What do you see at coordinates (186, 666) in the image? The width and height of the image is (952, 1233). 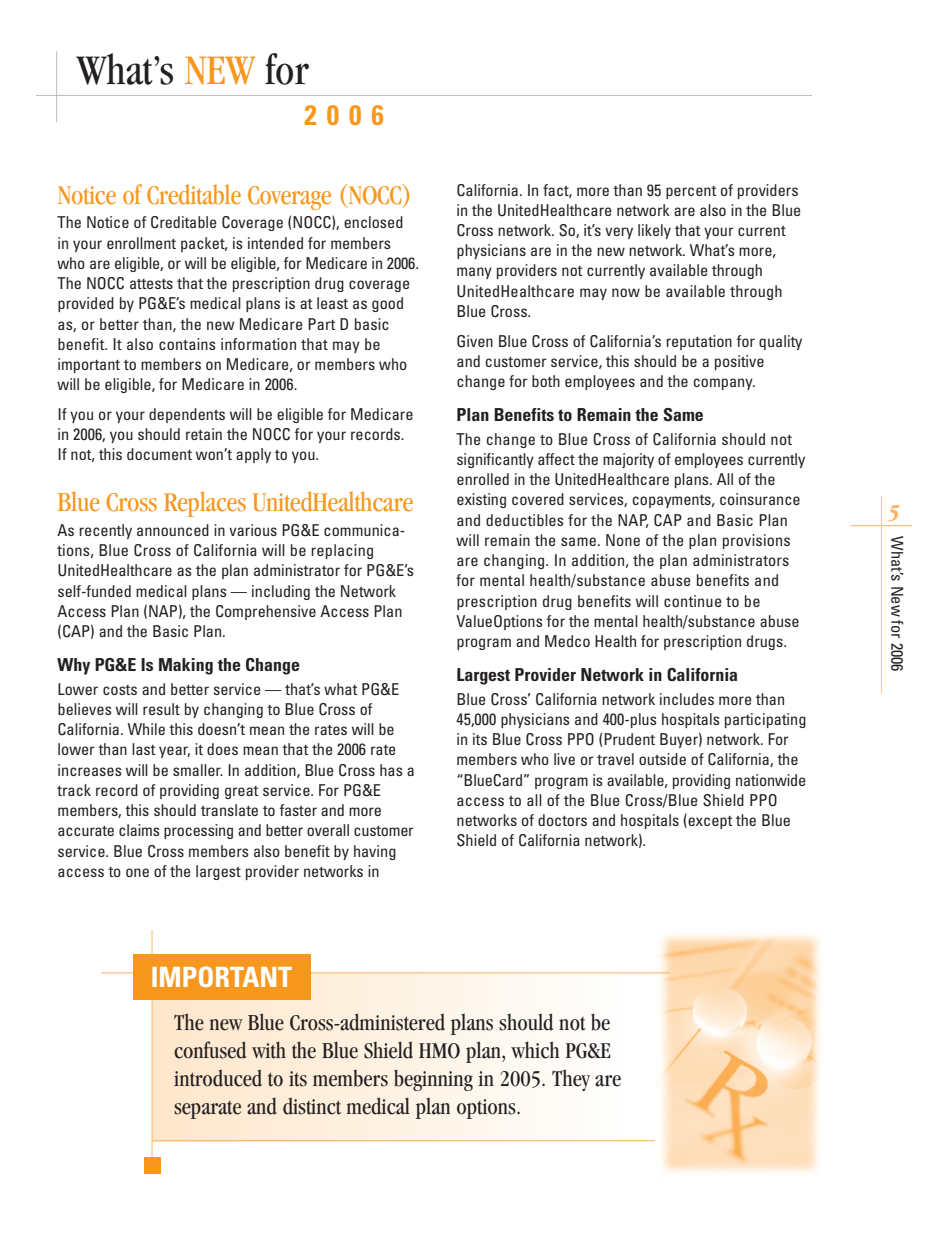 I see `Making` at bounding box center [186, 666].
